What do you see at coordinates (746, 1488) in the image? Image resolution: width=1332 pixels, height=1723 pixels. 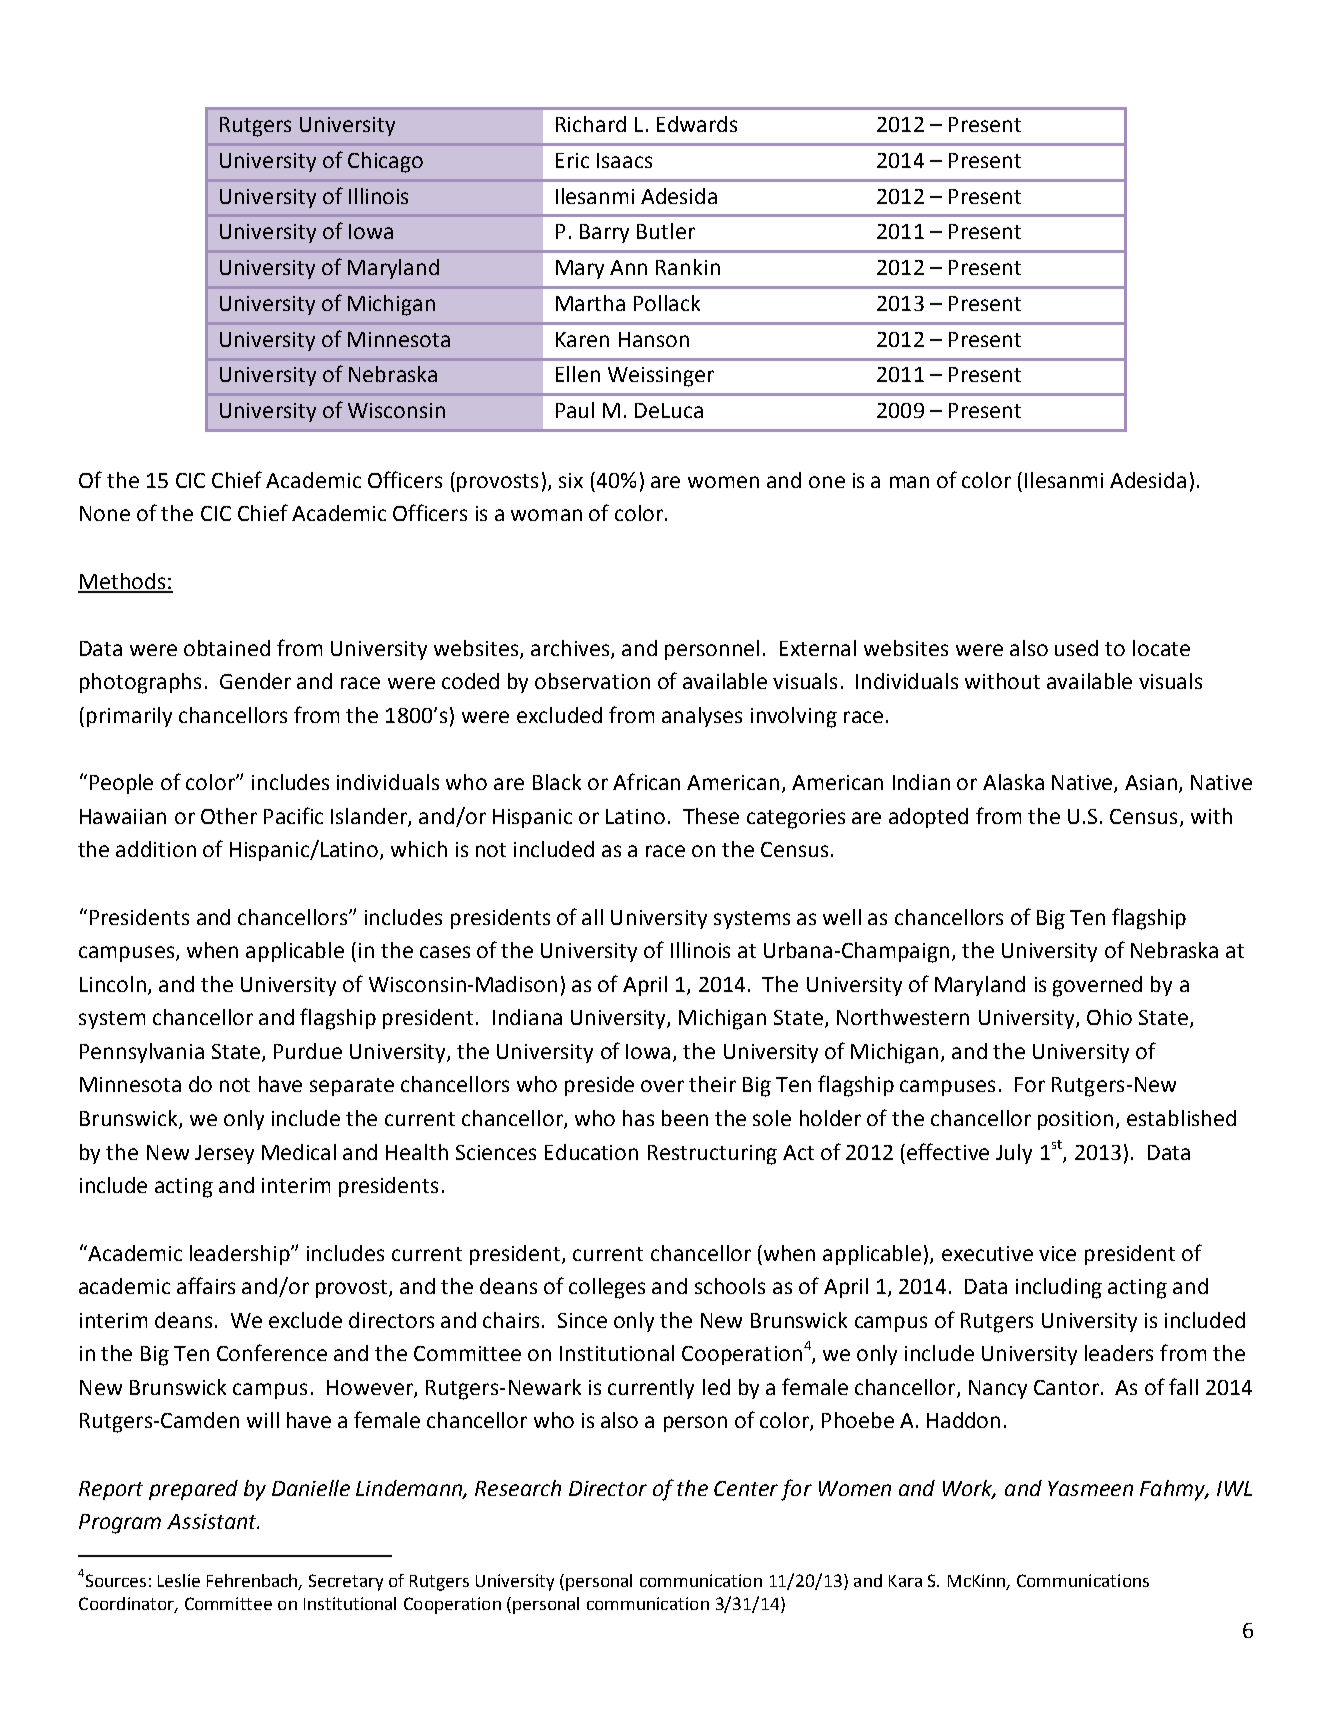 I see `Center` at bounding box center [746, 1488].
